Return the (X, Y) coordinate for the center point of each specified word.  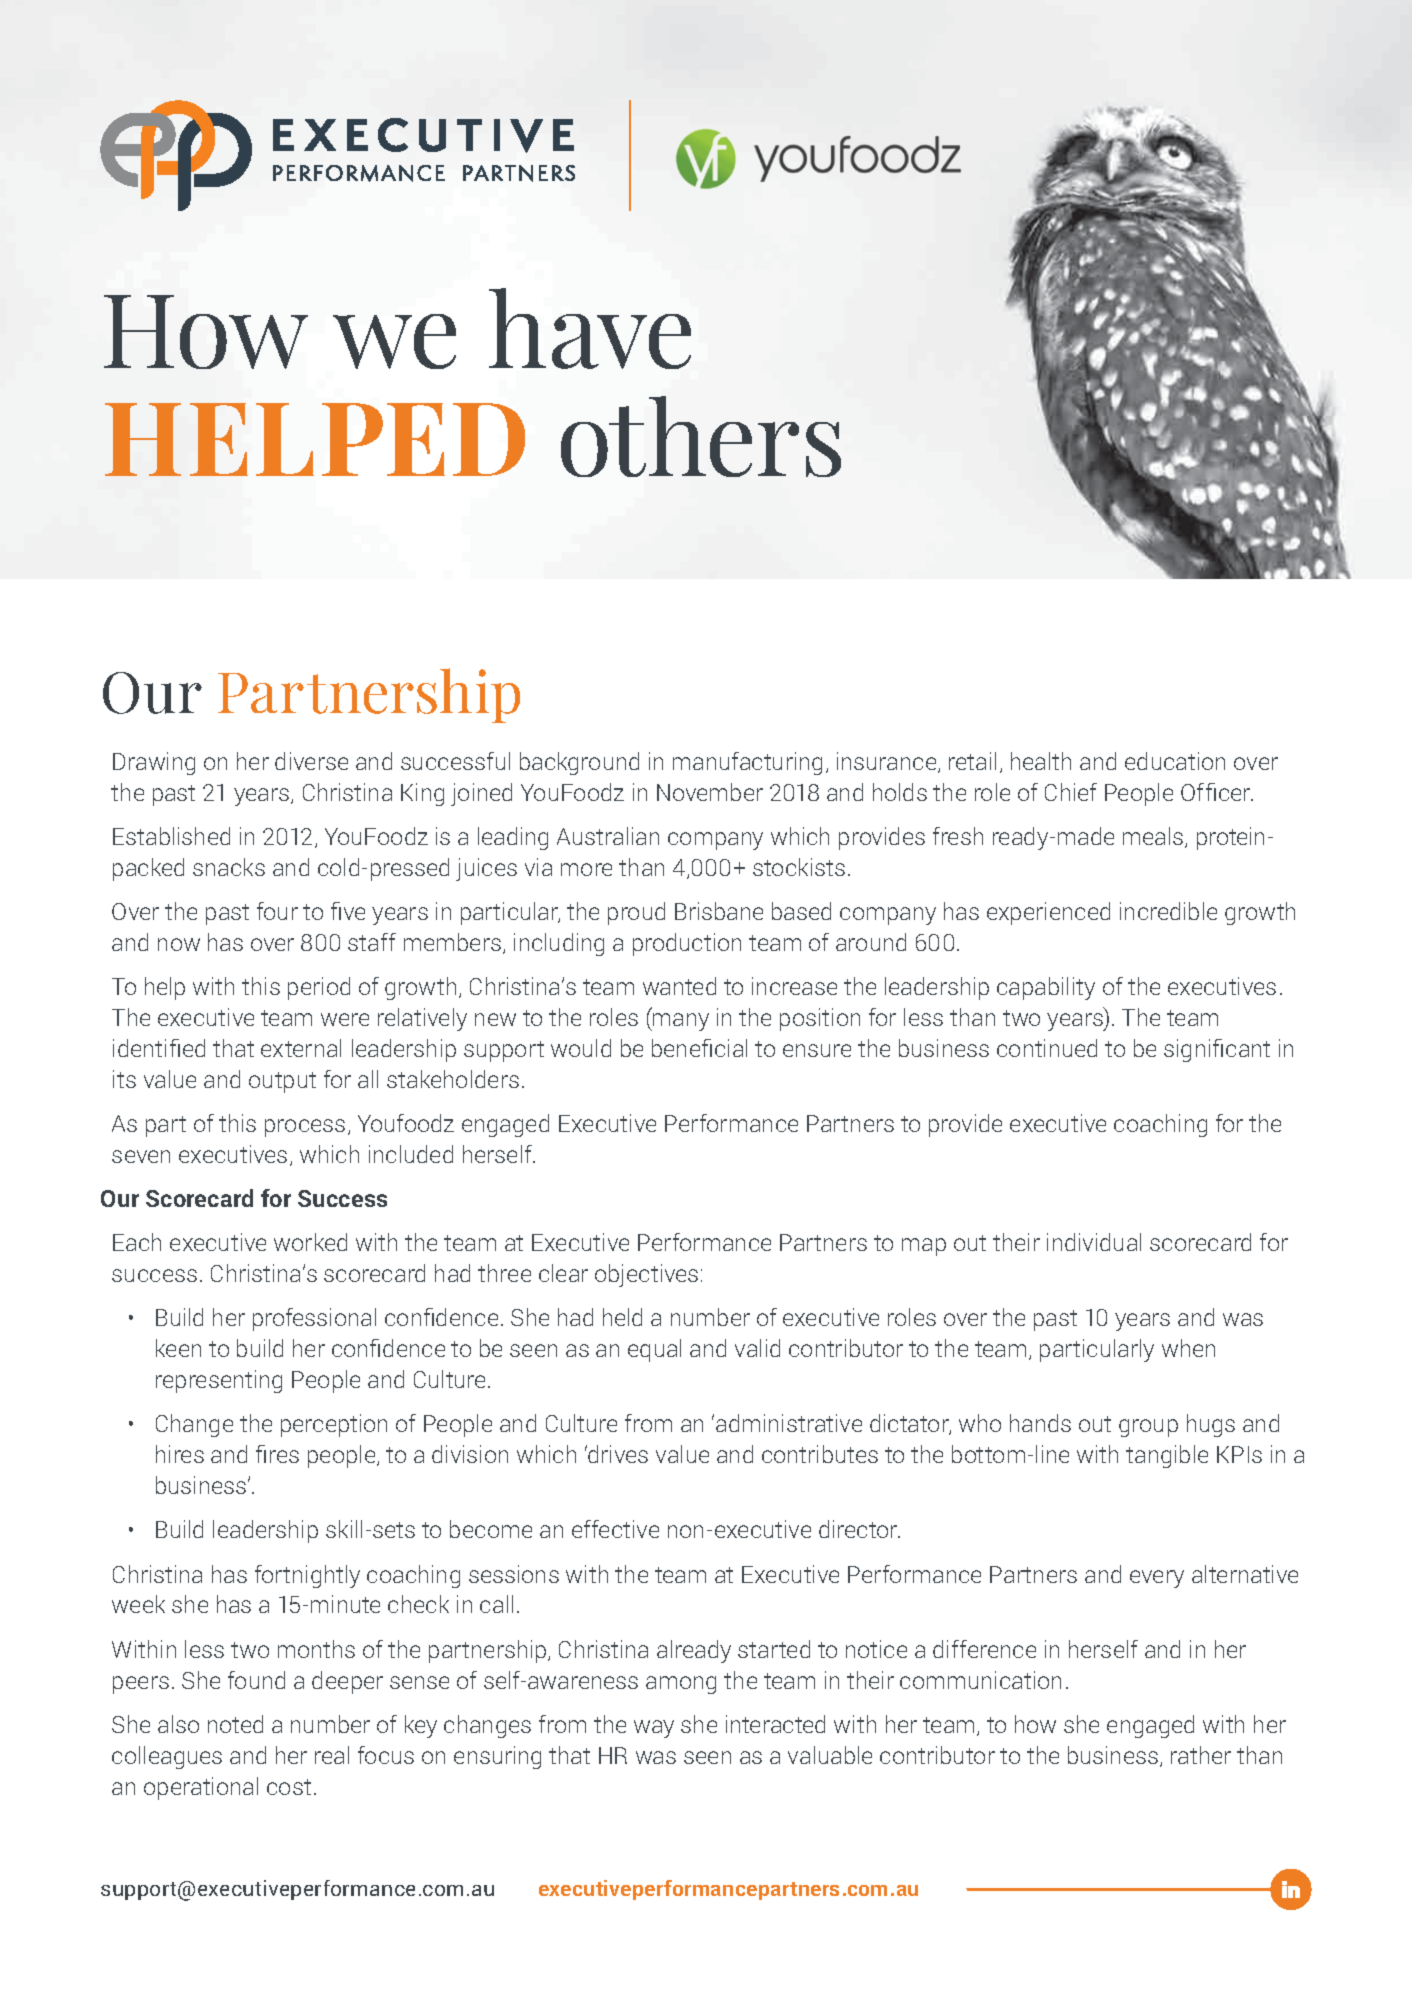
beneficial (699, 1048)
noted (235, 1724)
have (590, 328)
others (701, 436)
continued (1047, 1048)
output (282, 1082)
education (1175, 761)
